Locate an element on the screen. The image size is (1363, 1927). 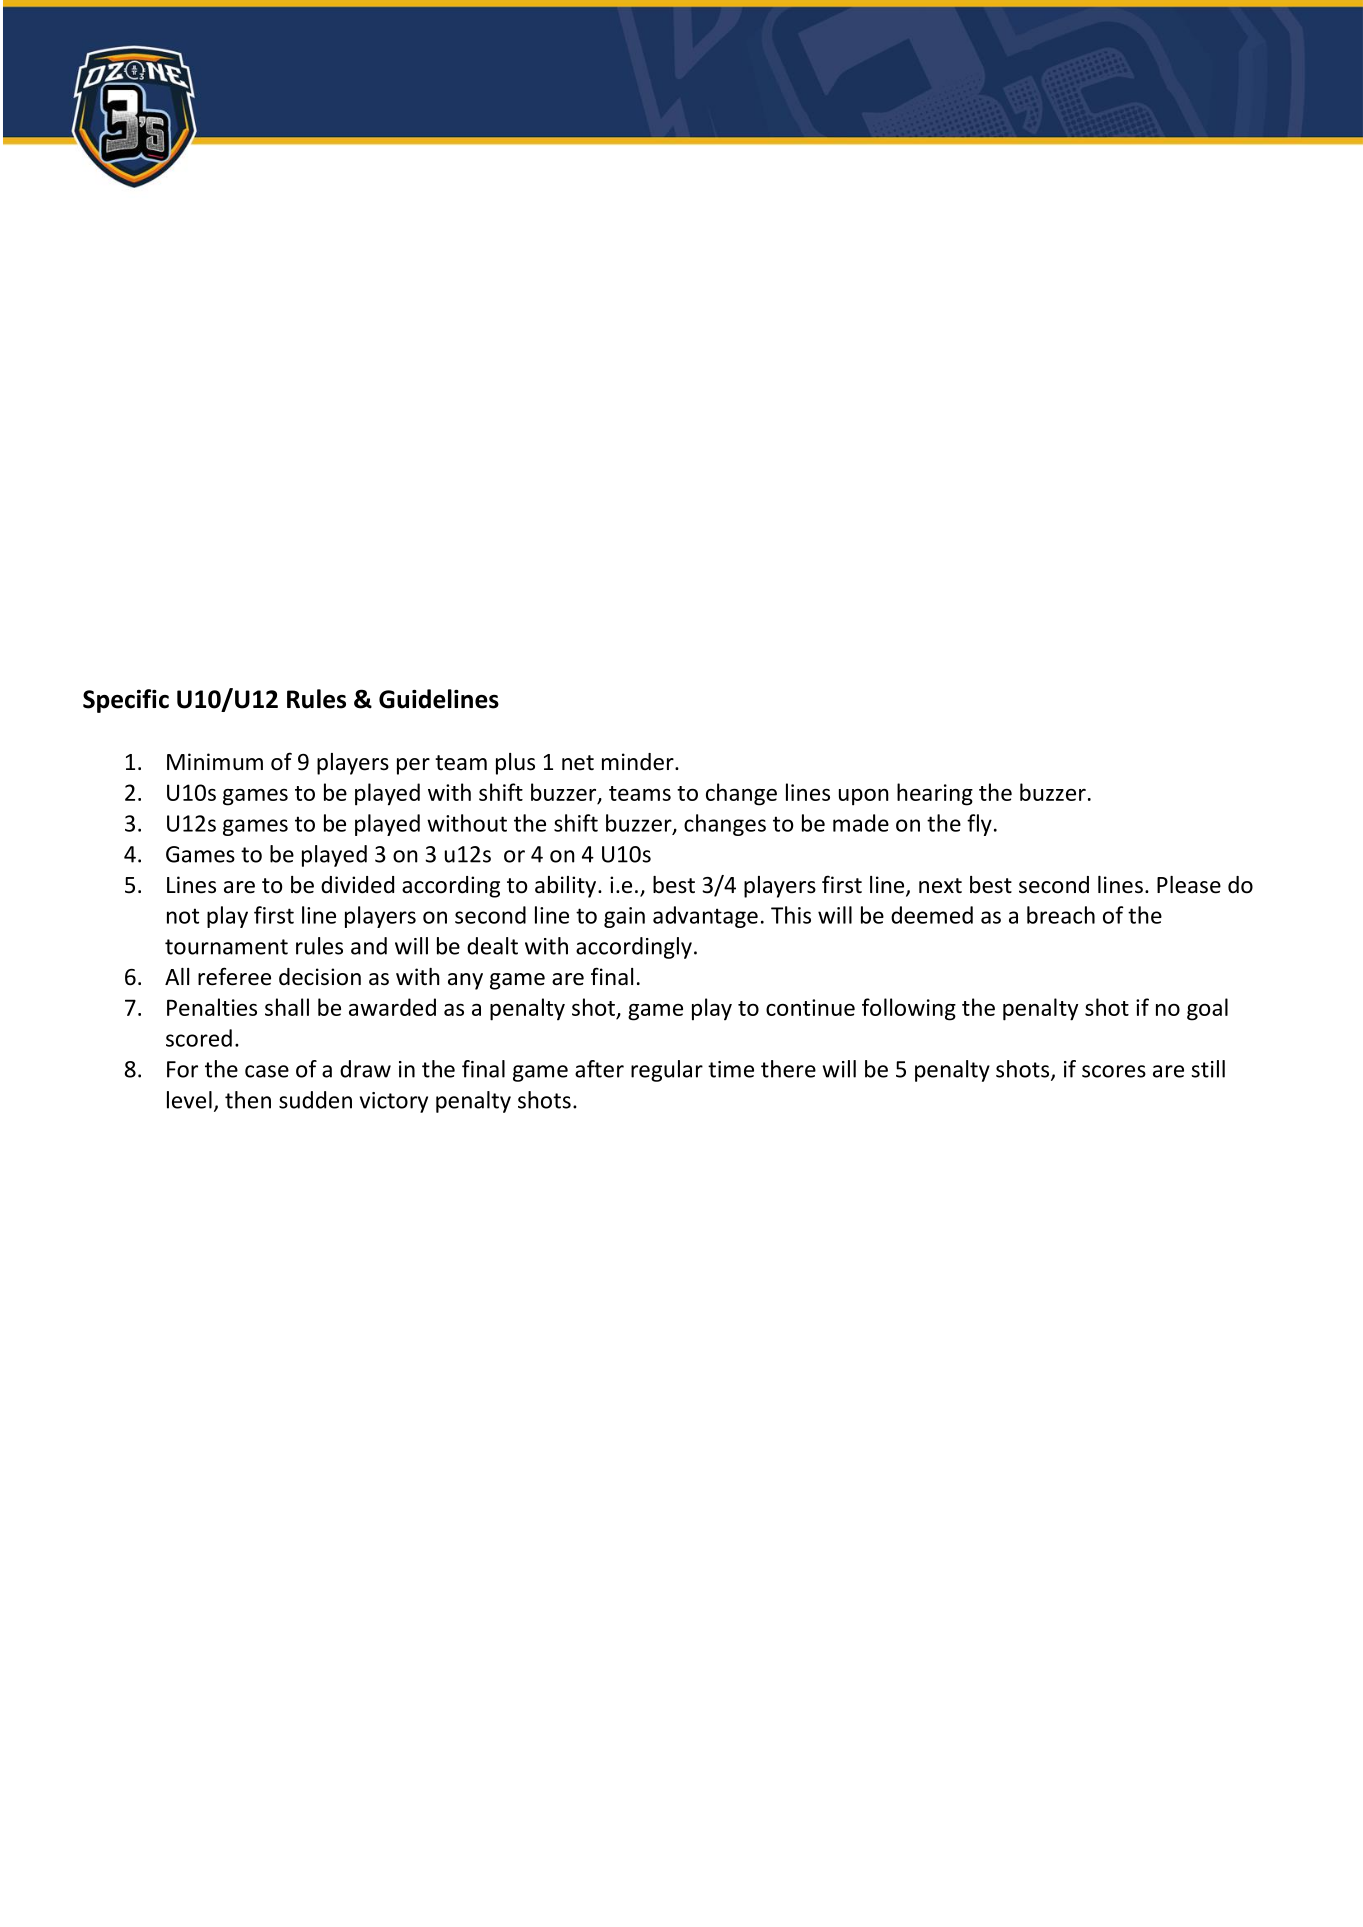
minder is located at coordinates (639, 762).
